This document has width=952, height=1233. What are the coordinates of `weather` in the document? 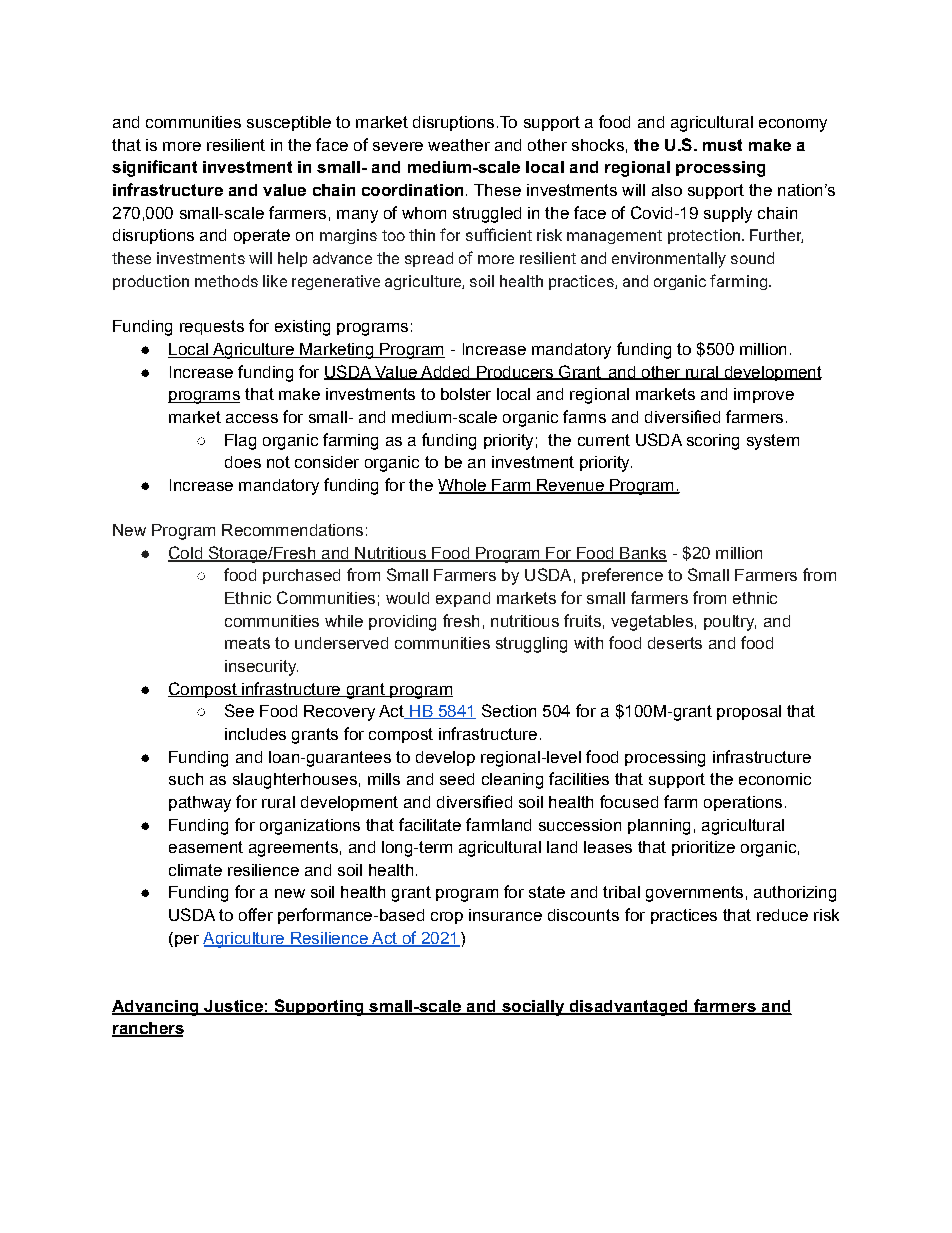 It's located at (459, 145).
